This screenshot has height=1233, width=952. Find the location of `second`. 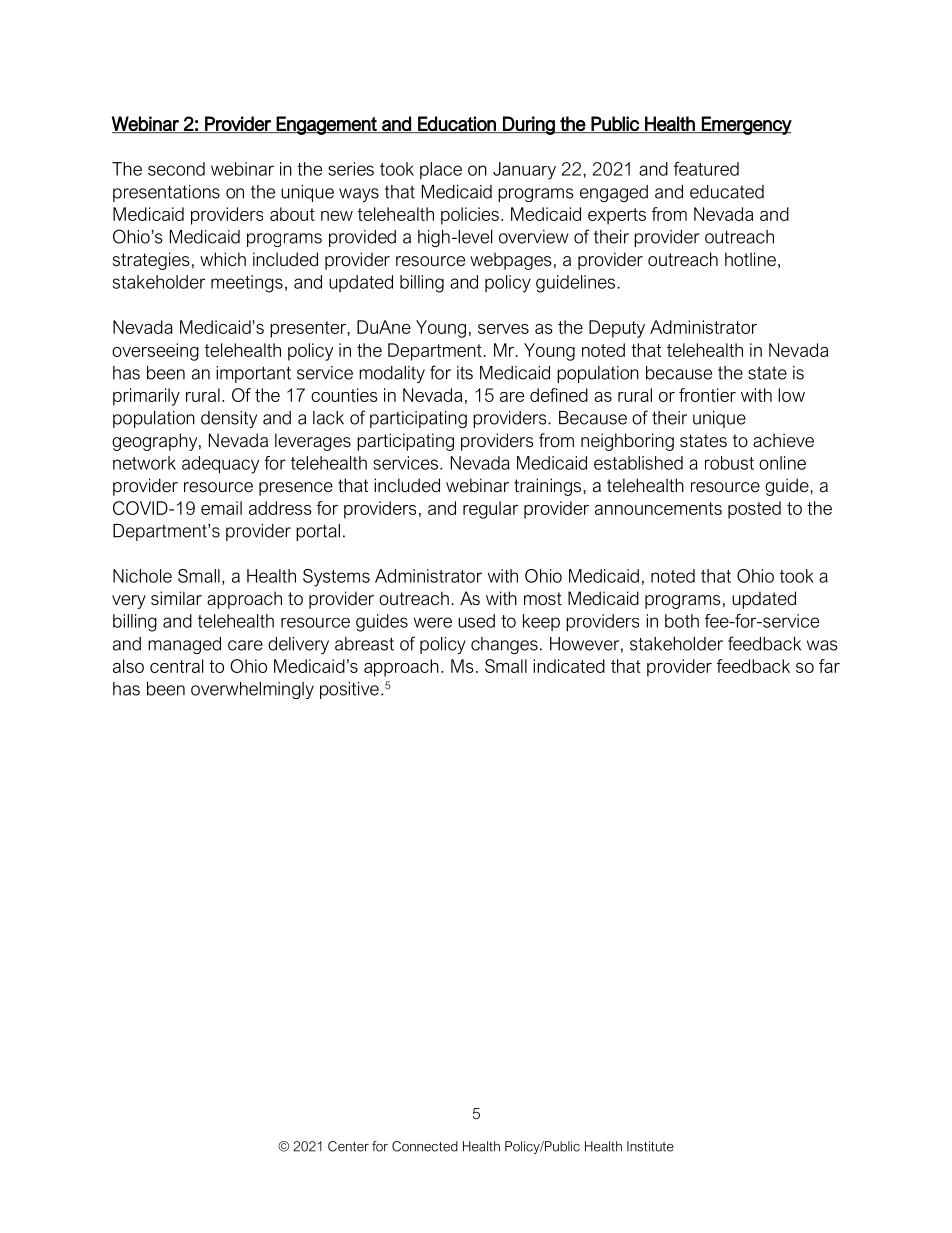

second is located at coordinates (176, 169).
